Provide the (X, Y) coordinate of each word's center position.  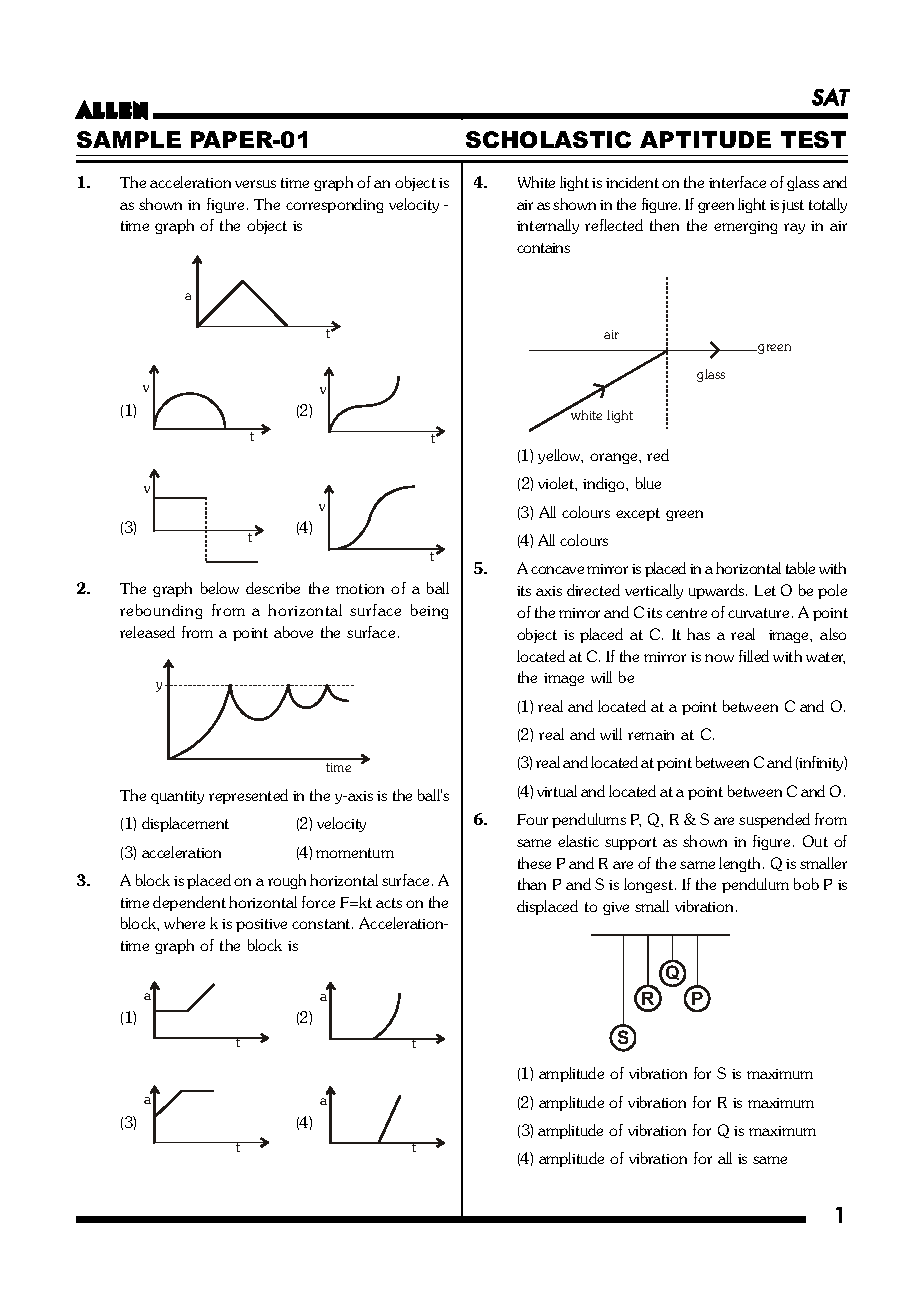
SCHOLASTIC (548, 139)
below (220, 588)
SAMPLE (129, 139)
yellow (560, 456)
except (638, 514)
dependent (189, 903)
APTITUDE (705, 139)
